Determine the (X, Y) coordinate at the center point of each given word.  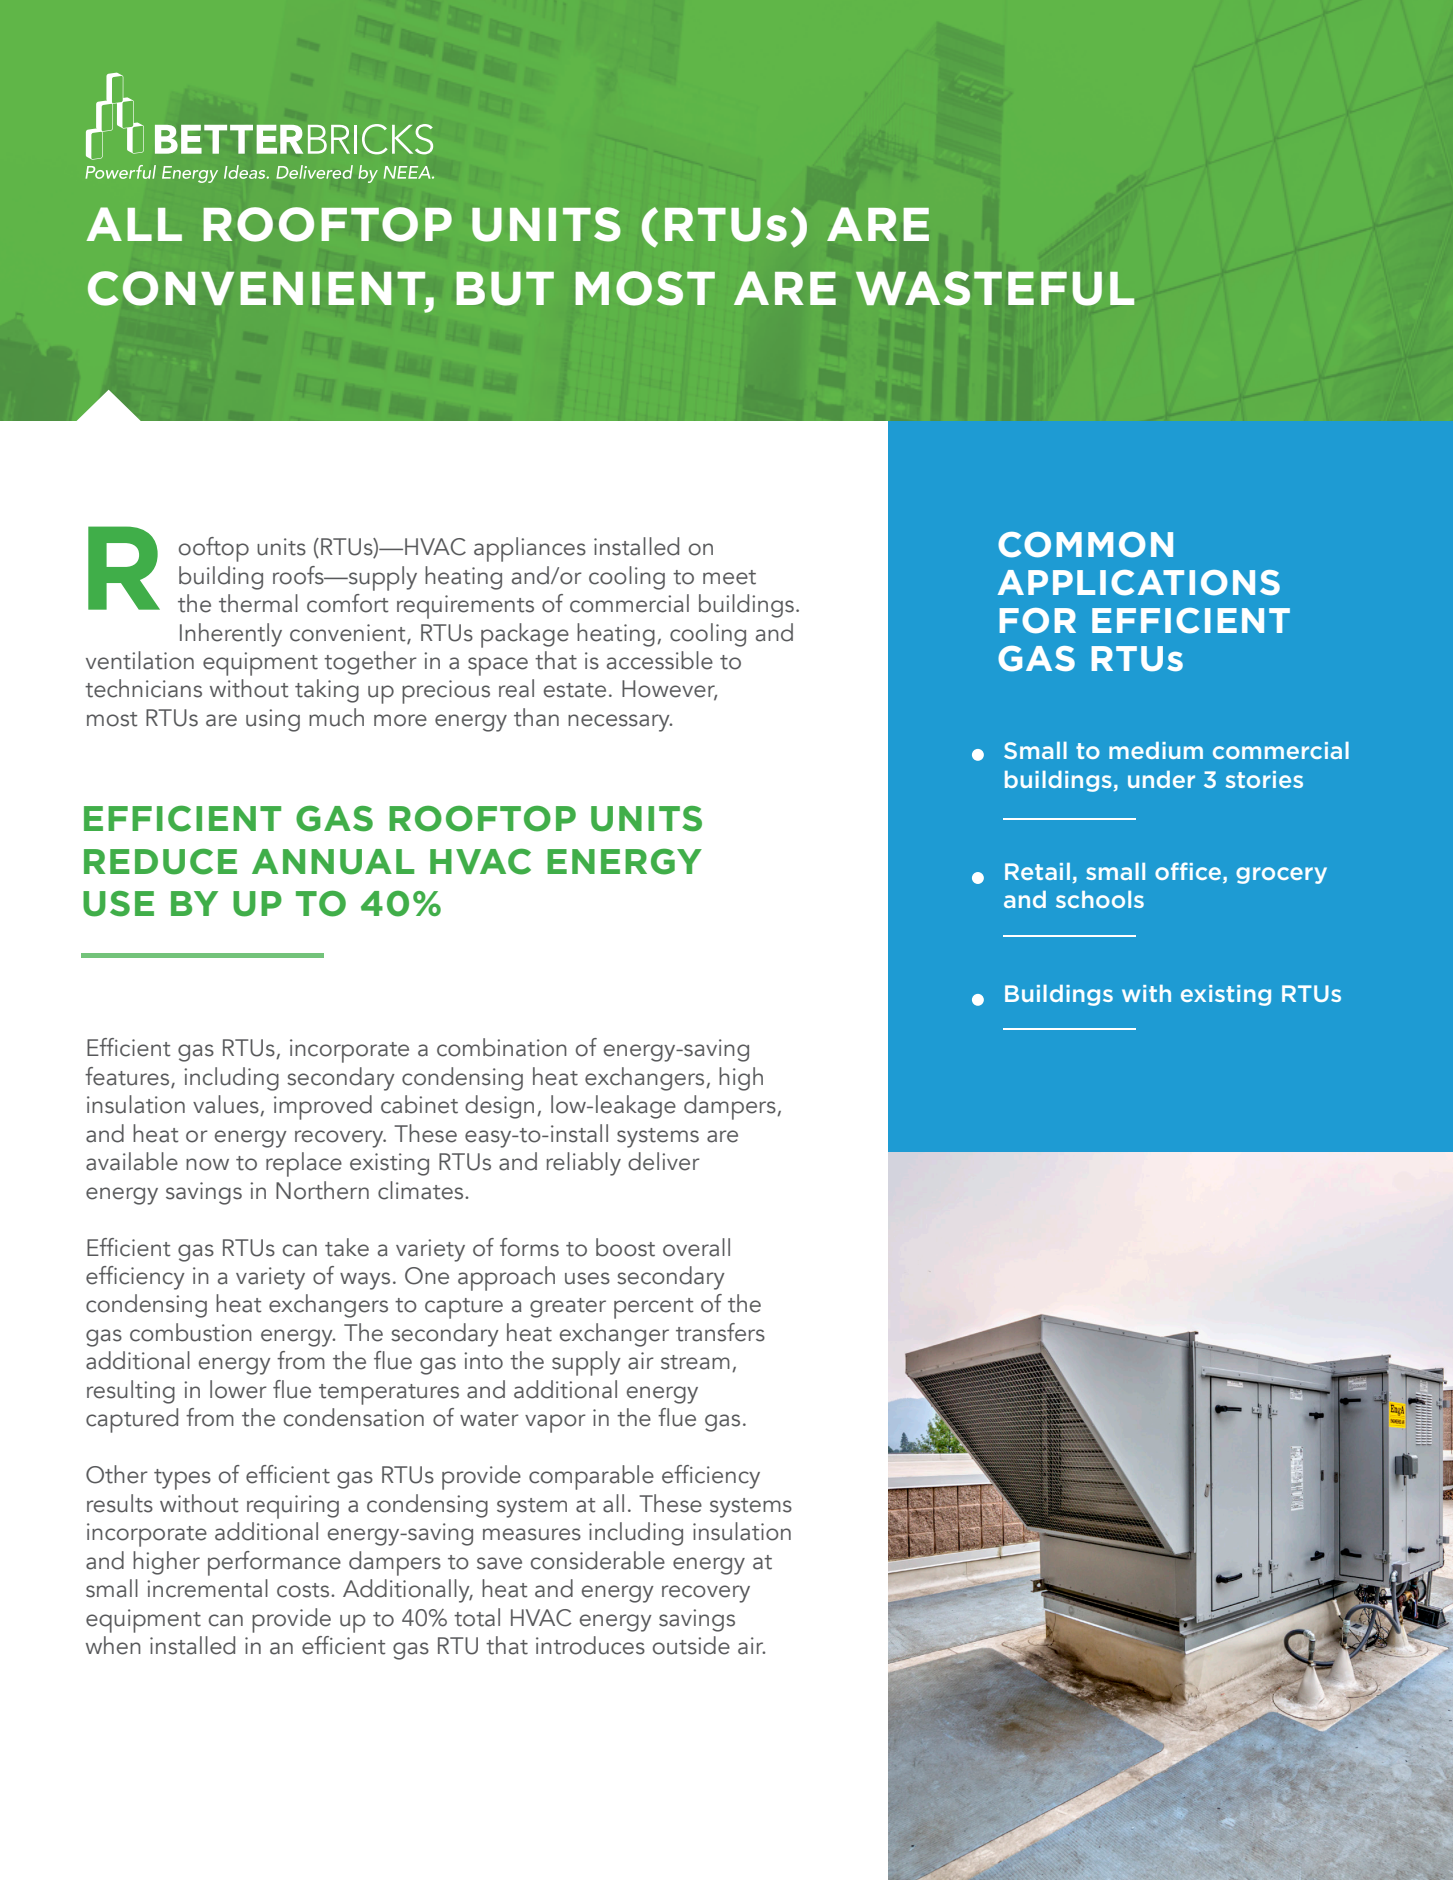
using (273, 720)
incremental (207, 1588)
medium (1156, 750)
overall (696, 1247)
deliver (664, 1161)
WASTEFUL (995, 288)
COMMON (1085, 545)
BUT (505, 289)
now (207, 1164)
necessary (620, 723)
